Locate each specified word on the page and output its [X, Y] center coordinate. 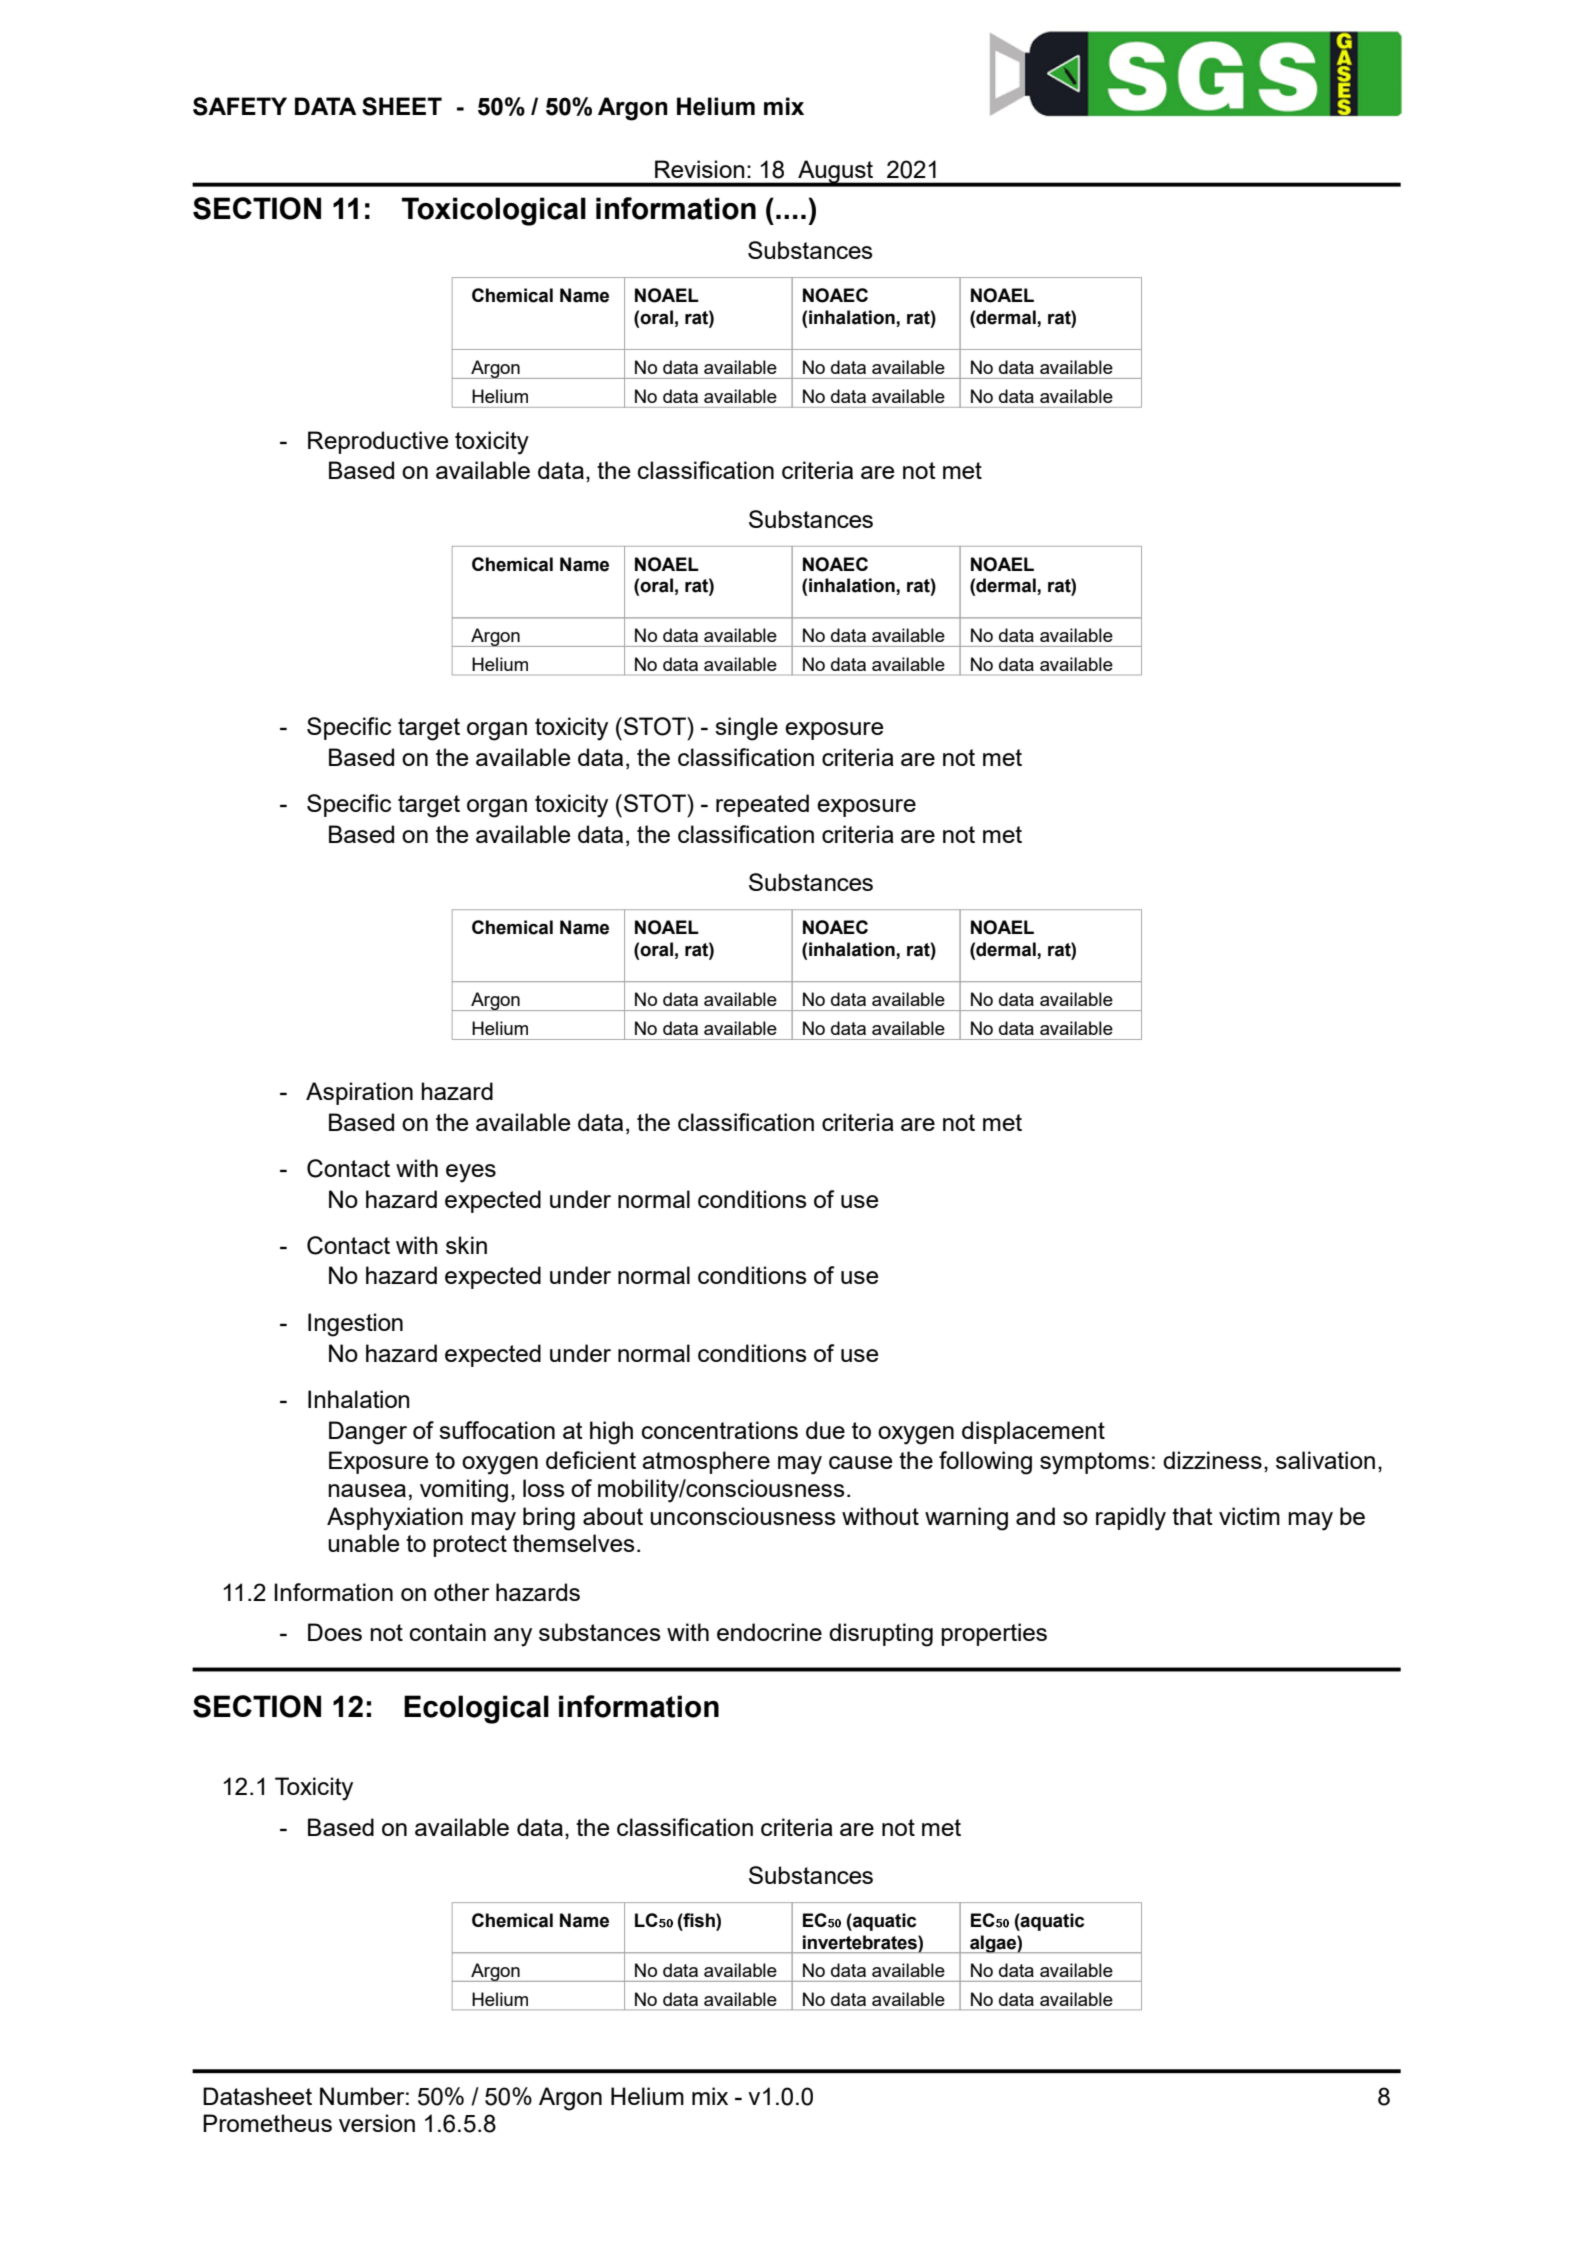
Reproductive [378, 442]
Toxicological [494, 211]
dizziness [1212, 1460]
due [825, 1430]
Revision [700, 169]
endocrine [769, 1632]
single [746, 729]
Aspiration [359, 1093]
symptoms [1094, 1463]
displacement [1033, 1432]
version [377, 2123]
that [1192, 1516]
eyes [471, 1173]
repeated [762, 805]
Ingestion [355, 1325]
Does [335, 1632]
